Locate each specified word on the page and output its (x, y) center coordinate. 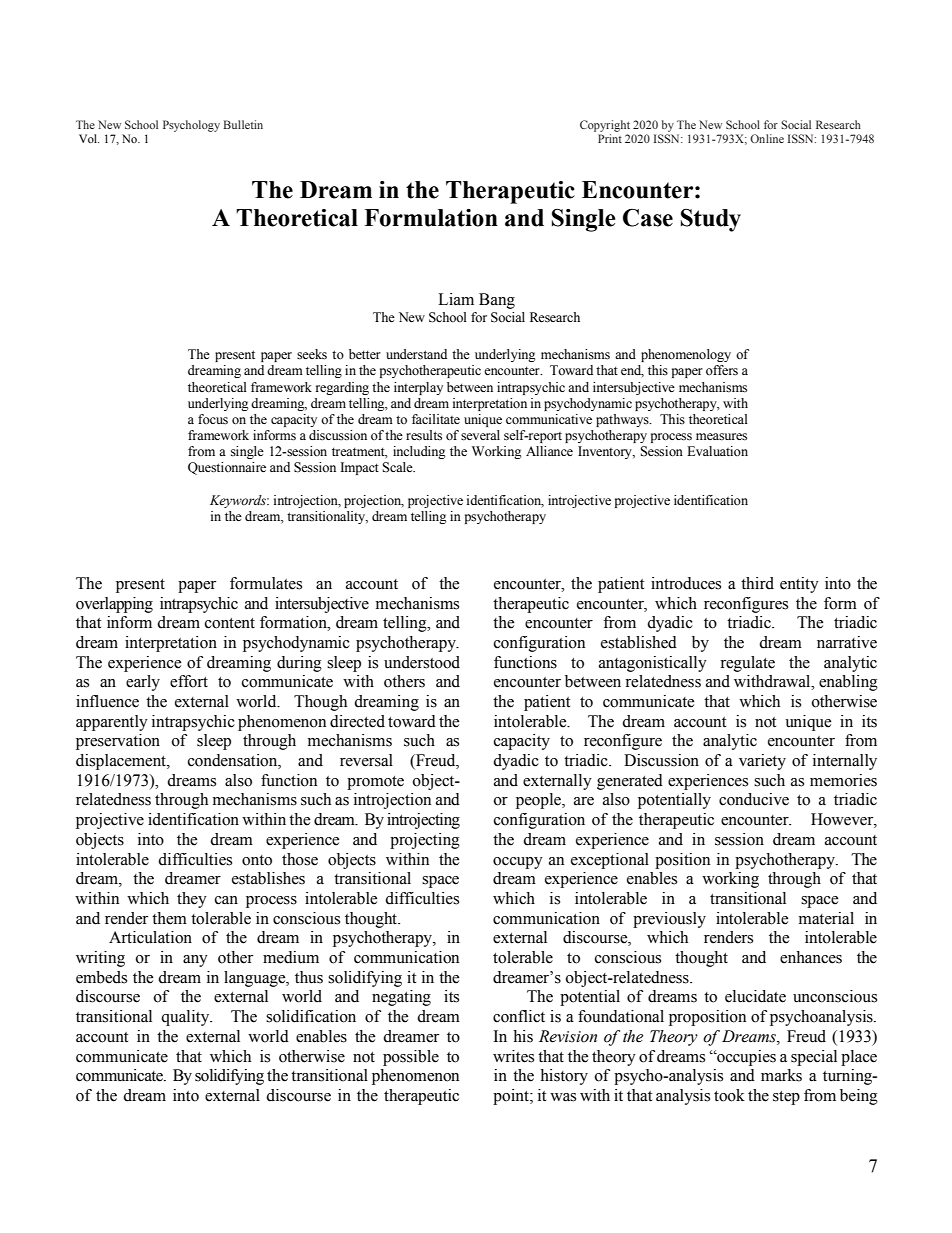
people (539, 801)
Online (767, 138)
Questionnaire (227, 468)
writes (513, 1056)
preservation (118, 742)
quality (186, 1018)
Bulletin (243, 124)
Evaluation (717, 451)
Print (610, 138)
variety (762, 762)
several (480, 435)
